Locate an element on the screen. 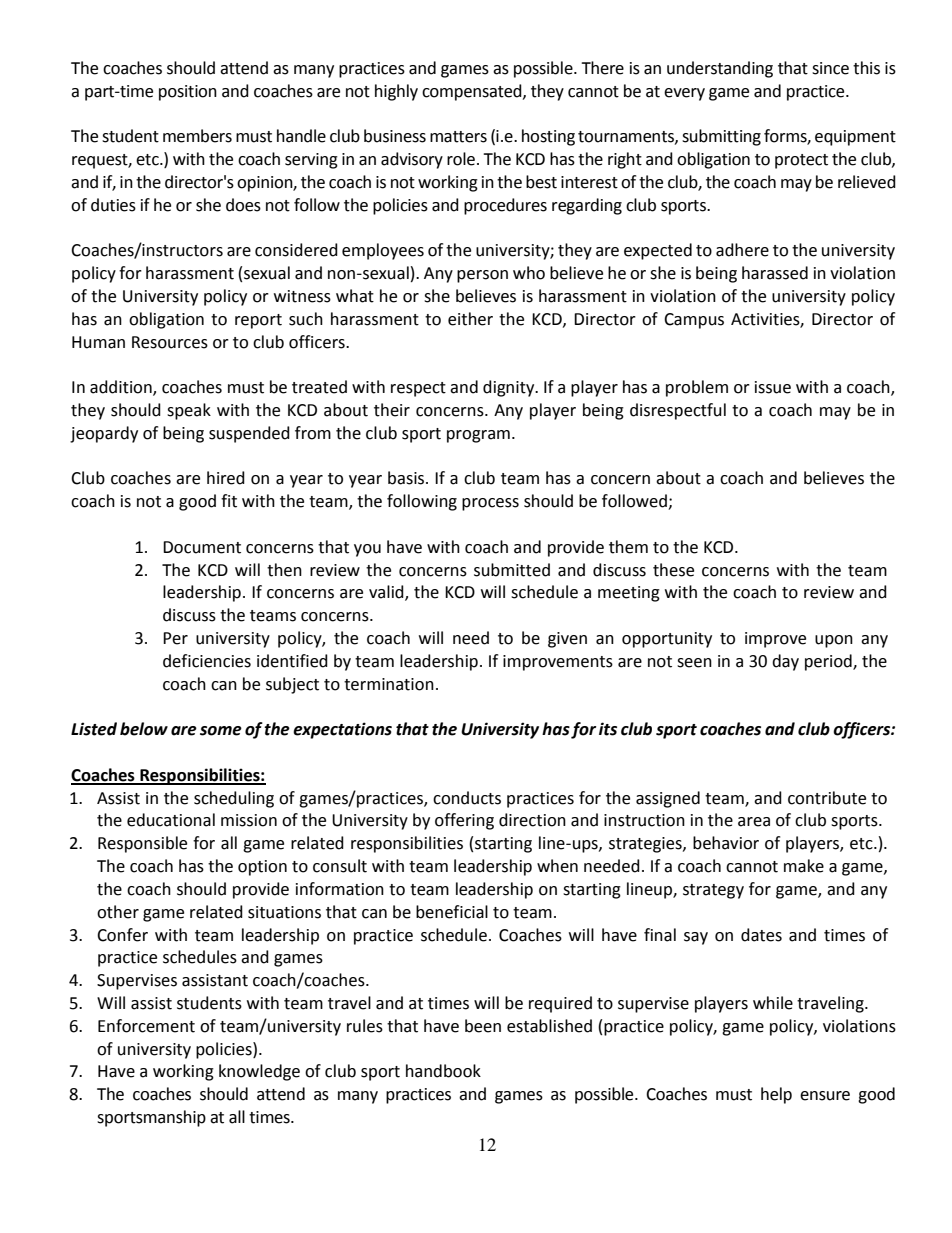 The height and width of the screenshot is (1233, 952). conducts is located at coordinates (467, 798).
